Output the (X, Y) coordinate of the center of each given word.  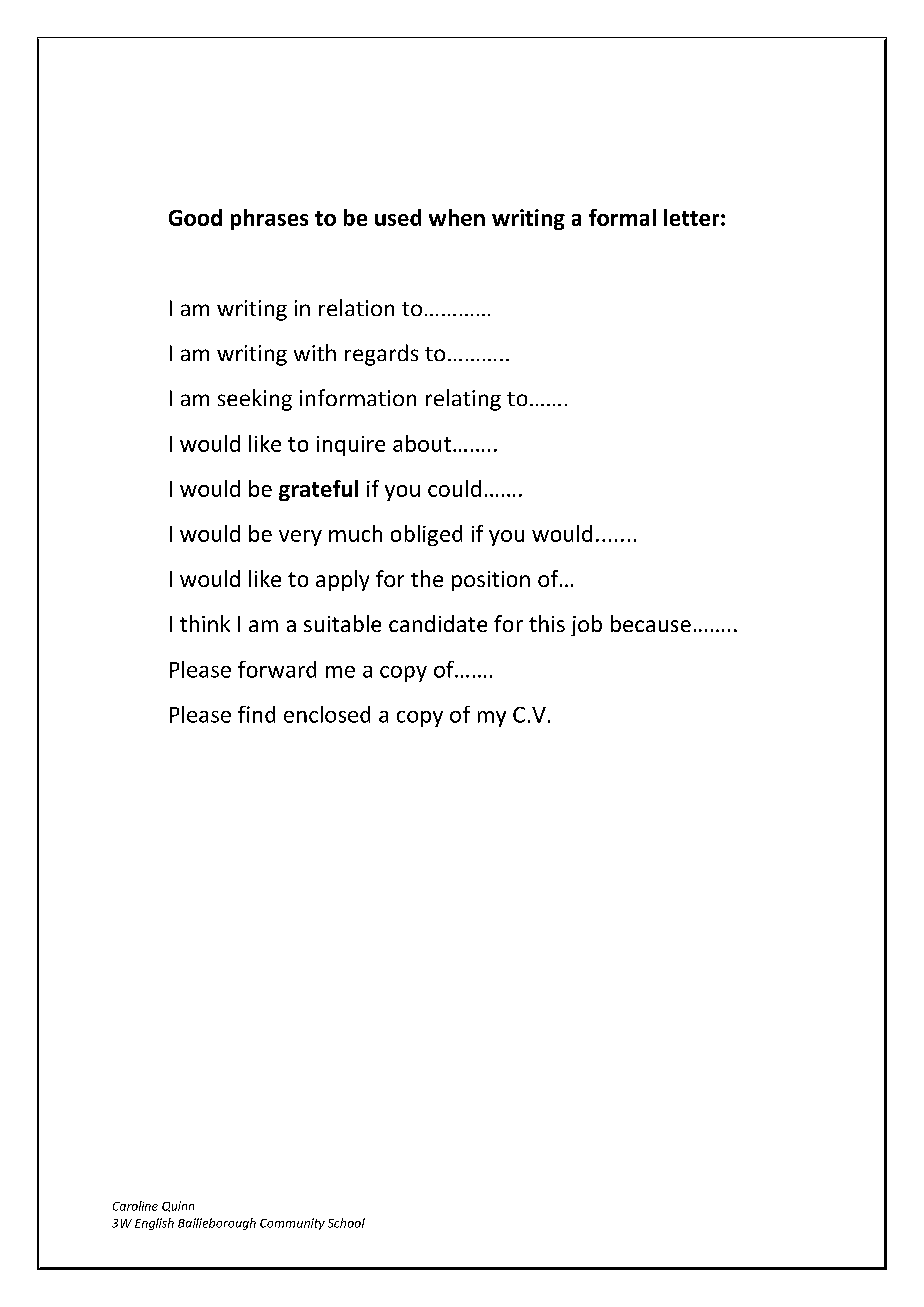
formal (622, 217)
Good (195, 217)
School (346, 1223)
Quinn (178, 1206)
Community (292, 1224)
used (398, 217)
